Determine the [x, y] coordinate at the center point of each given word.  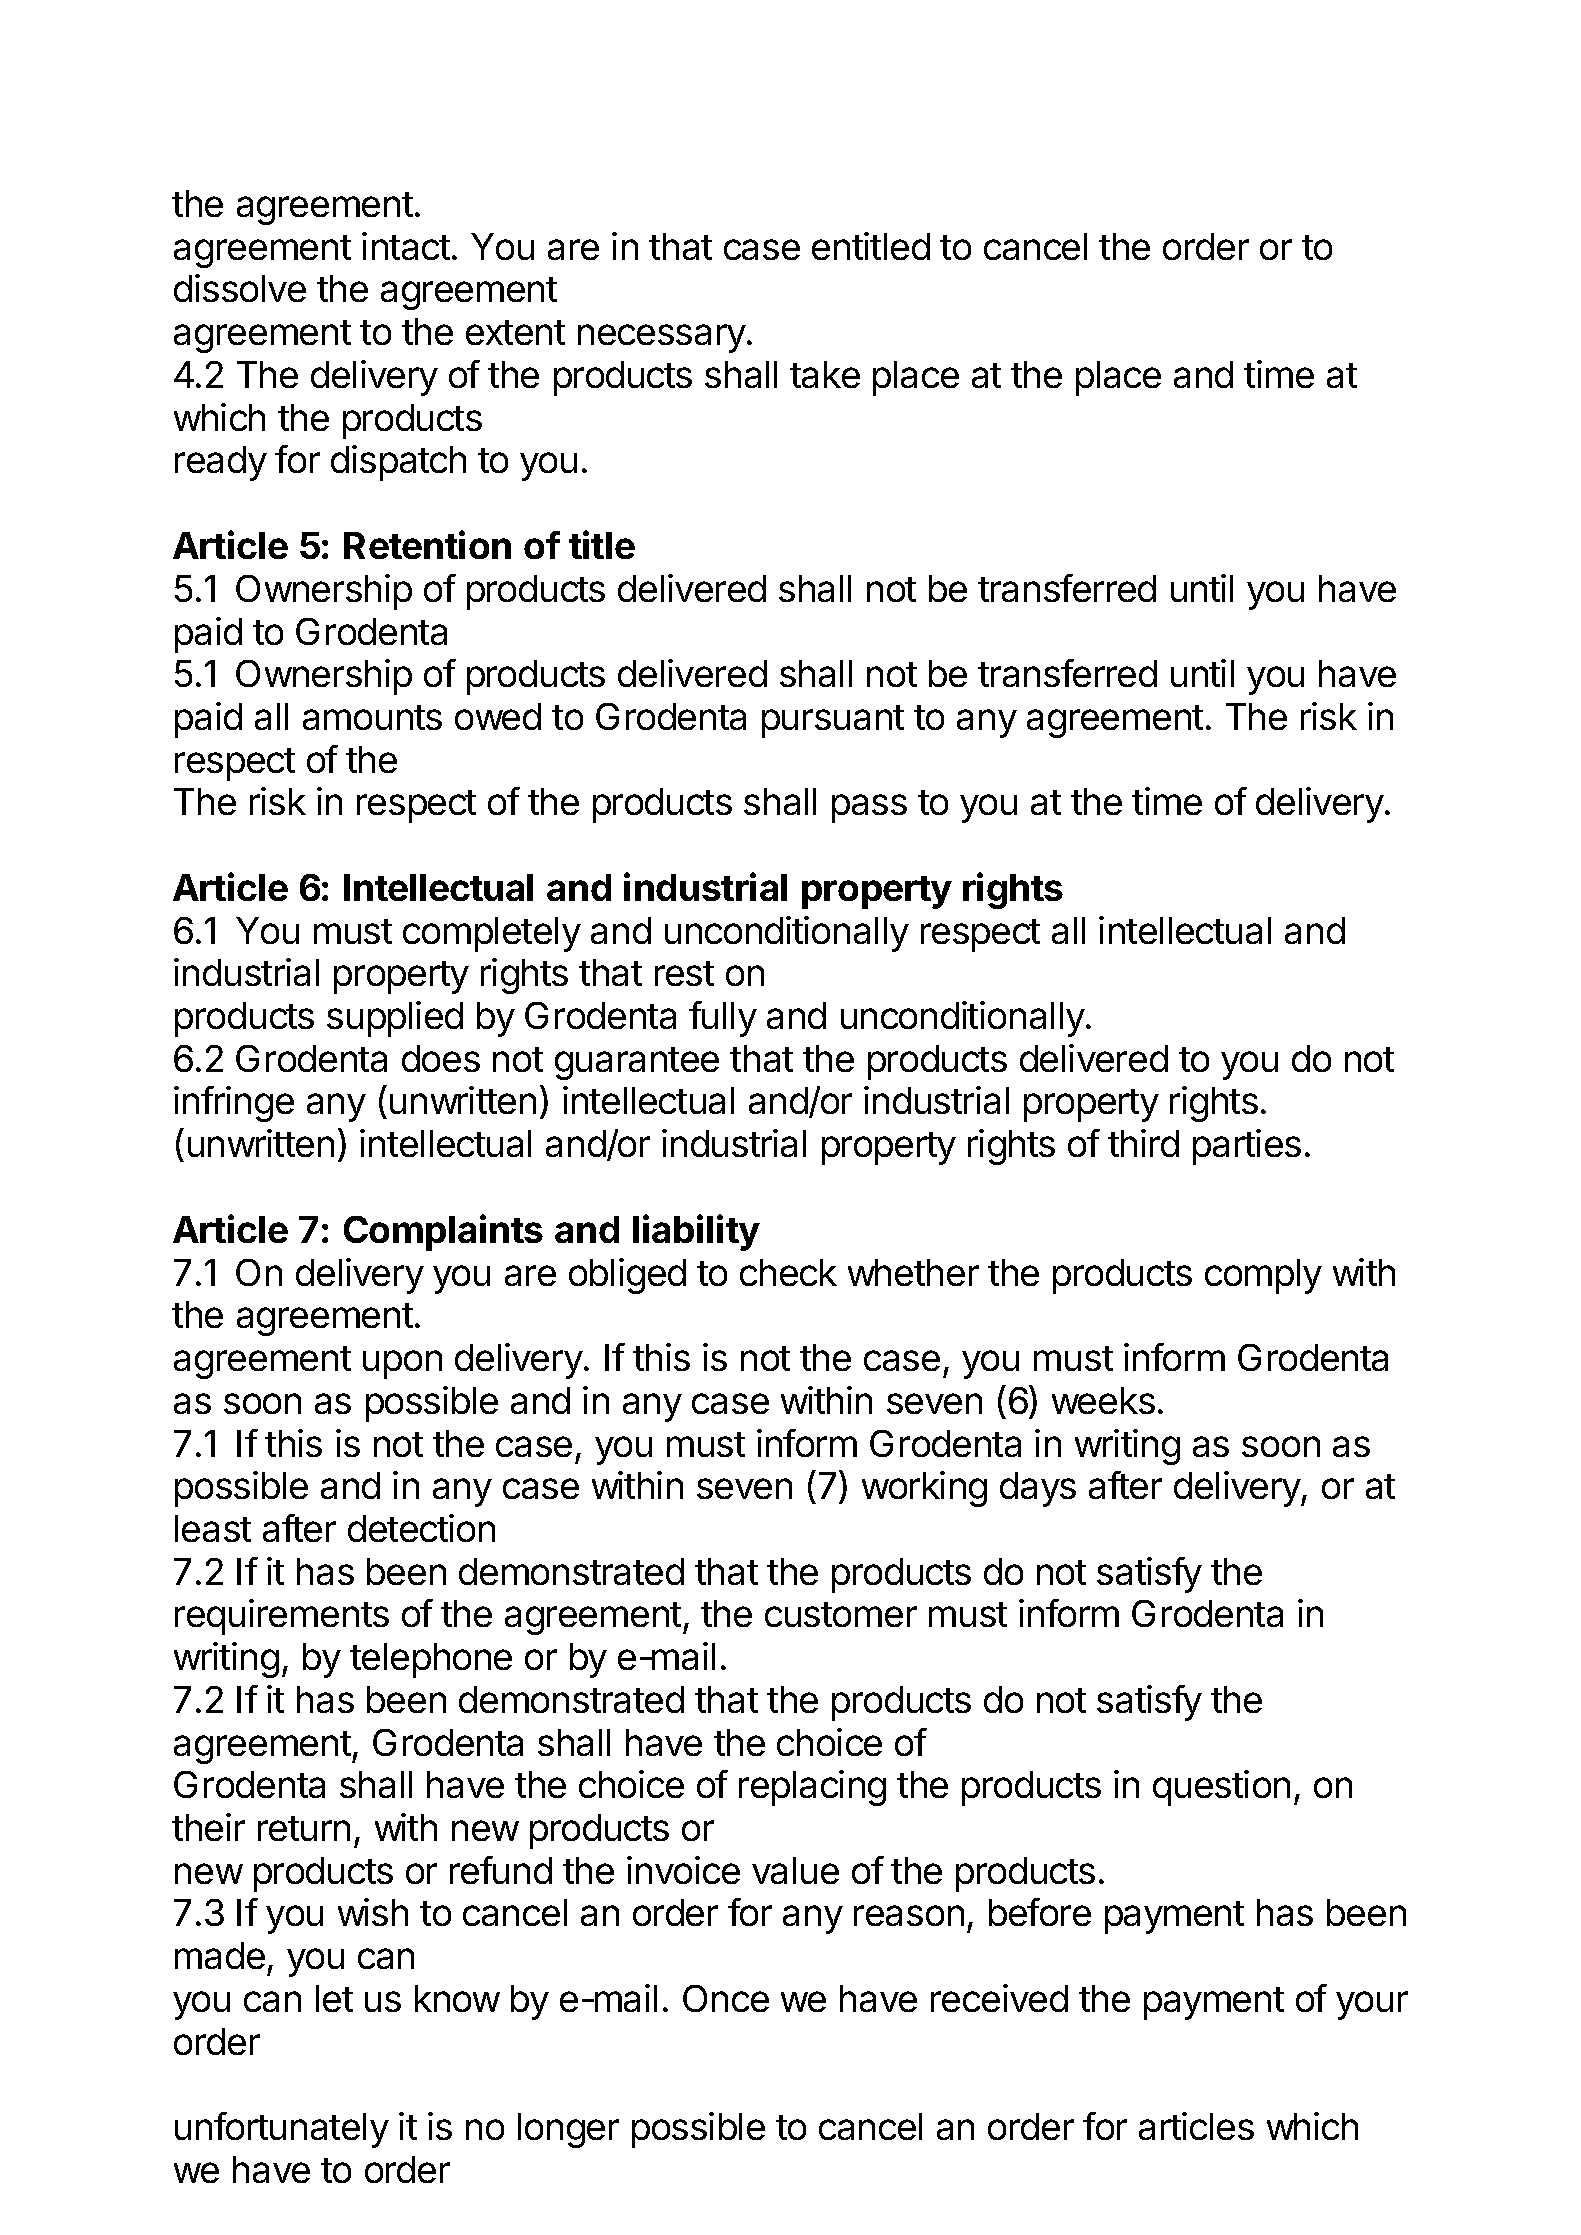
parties [1247, 1147]
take [825, 374]
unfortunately [282, 2130]
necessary [662, 338]
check [788, 1272]
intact [406, 246]
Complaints [443, 1232]
